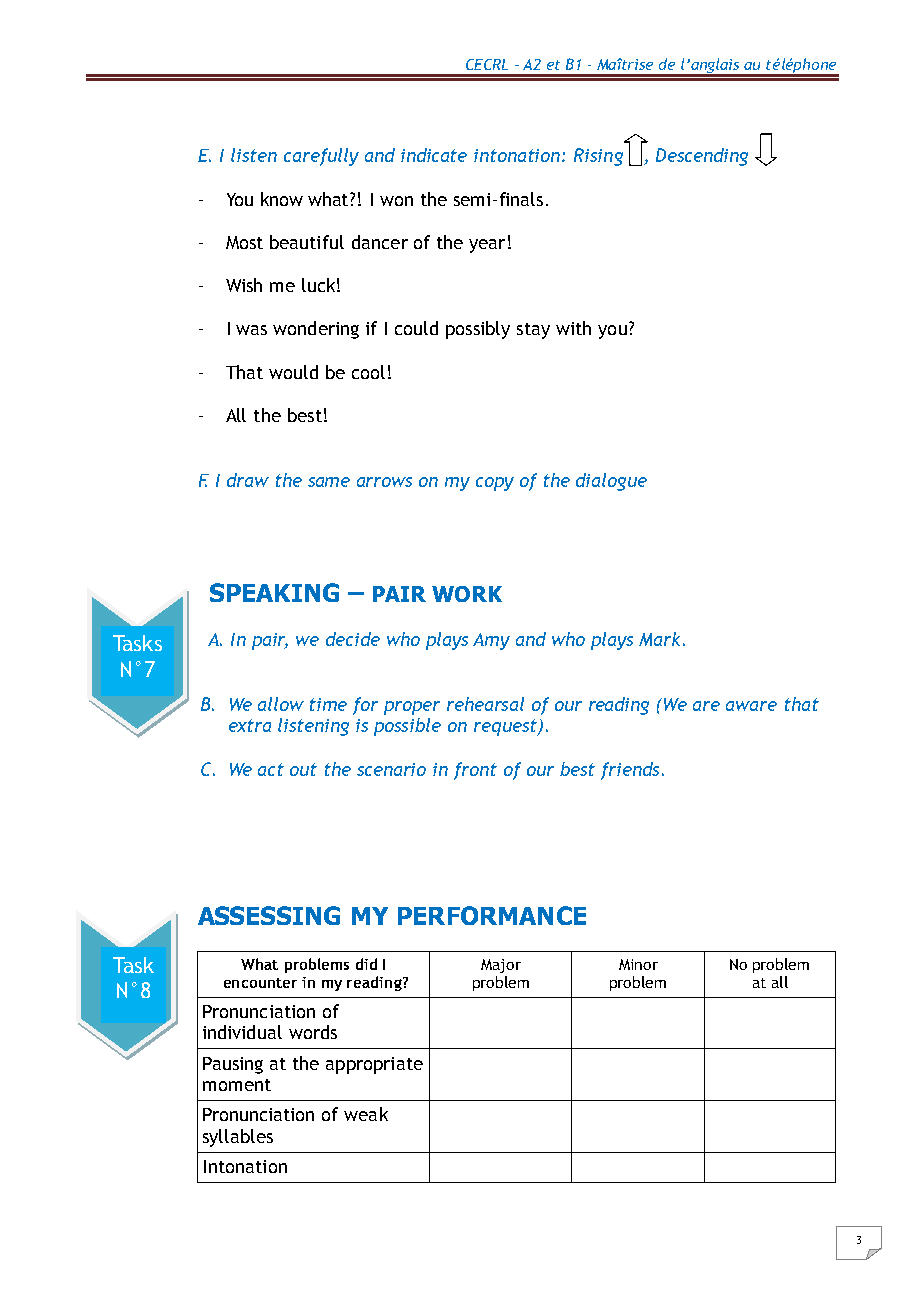 This page has height=1308, width=924. What do you see at coordinates (492, 915) in the page?
I see `PERFORMANCE` at bounding box center [492, 915].
